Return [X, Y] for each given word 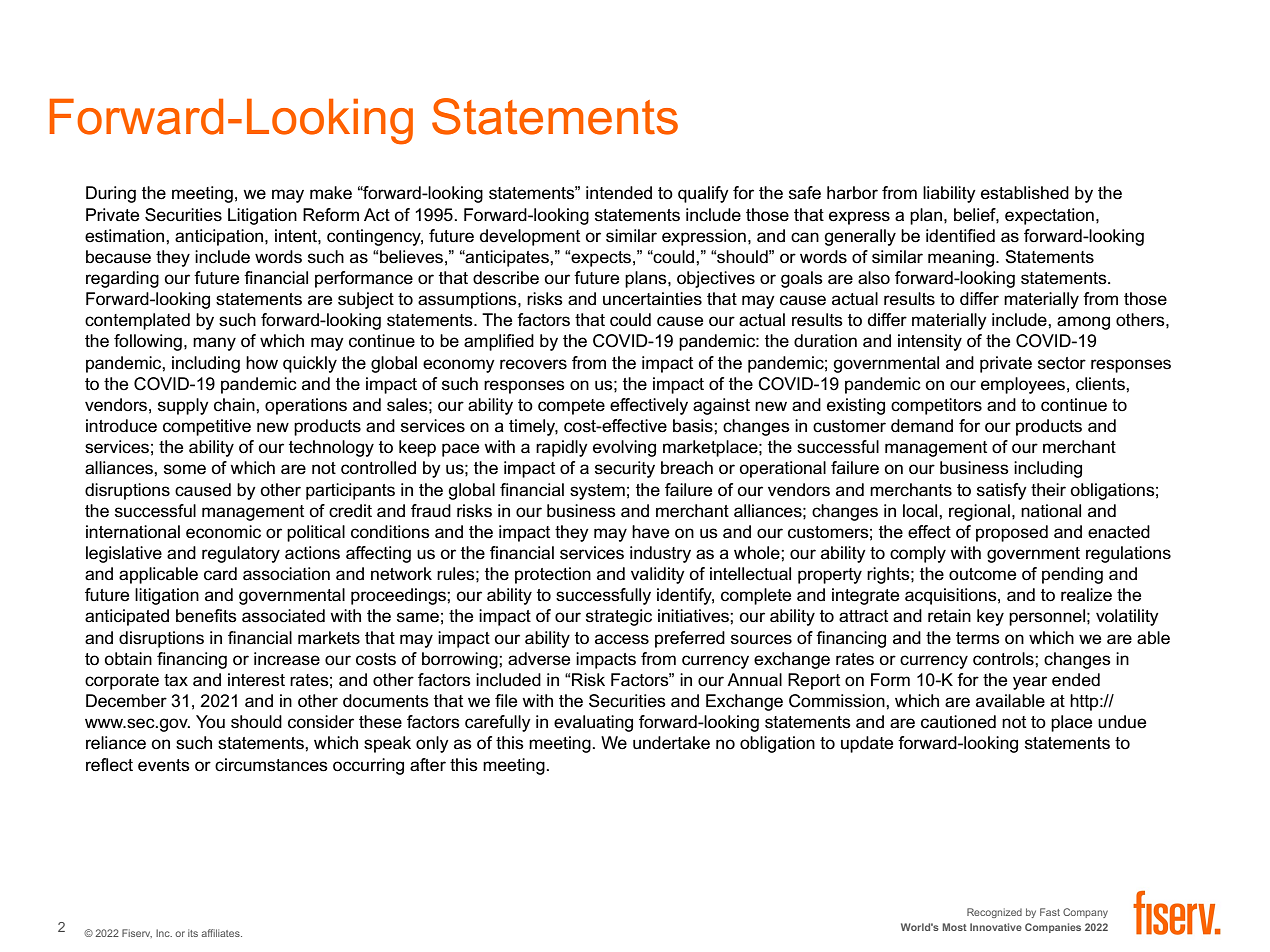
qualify [703, 194]
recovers [533, 364]
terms [978, 638]
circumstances [271, 765]
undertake [671, 743]
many [214, 344]
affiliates [221, 933]
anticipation [220, 237]
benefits [206, 616]
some [185, 469]
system [597, 492]
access [622, 639]
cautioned [958, 722]
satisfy [1002, 491]
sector [1062, 363]
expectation [1049, 216]
